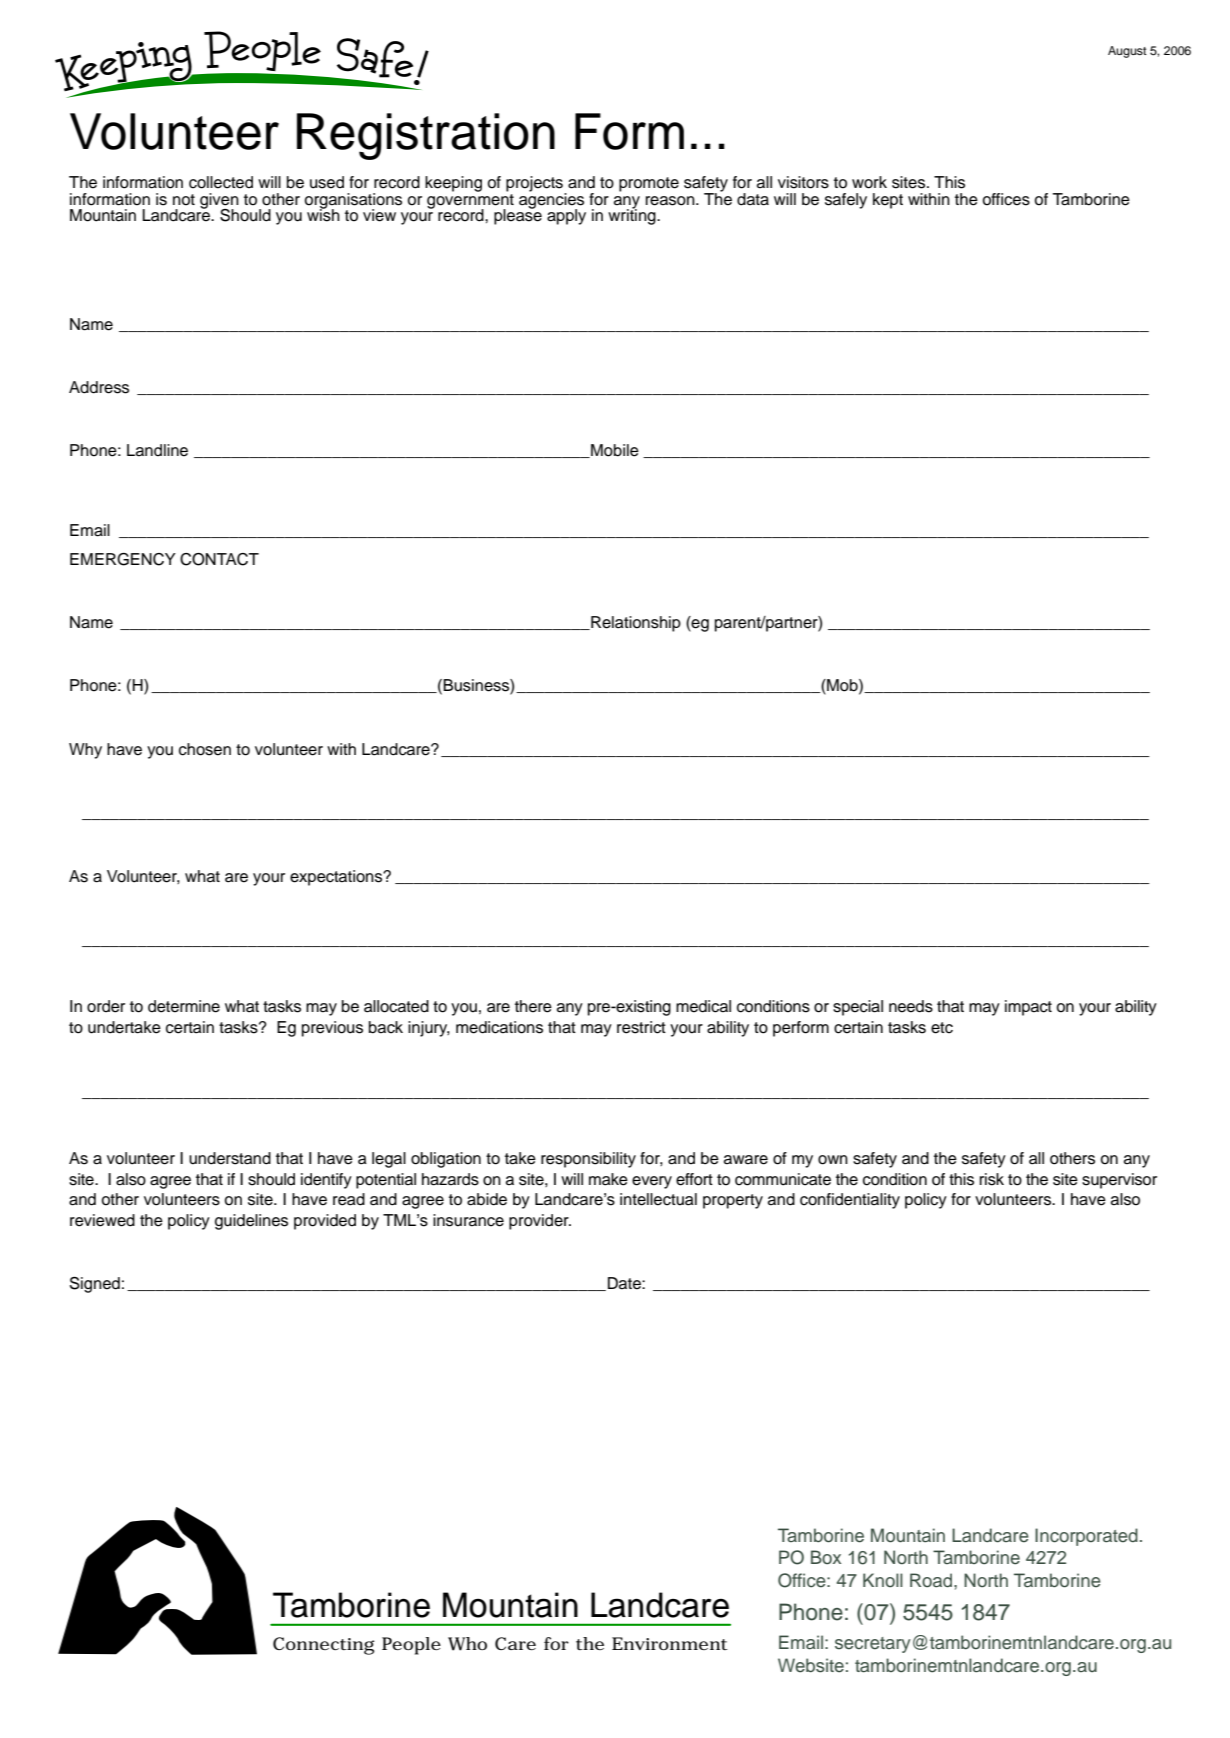  What do you see at coordinates (1127, 52) in the document?
I see `August` at bounding box center [1127, 52].
